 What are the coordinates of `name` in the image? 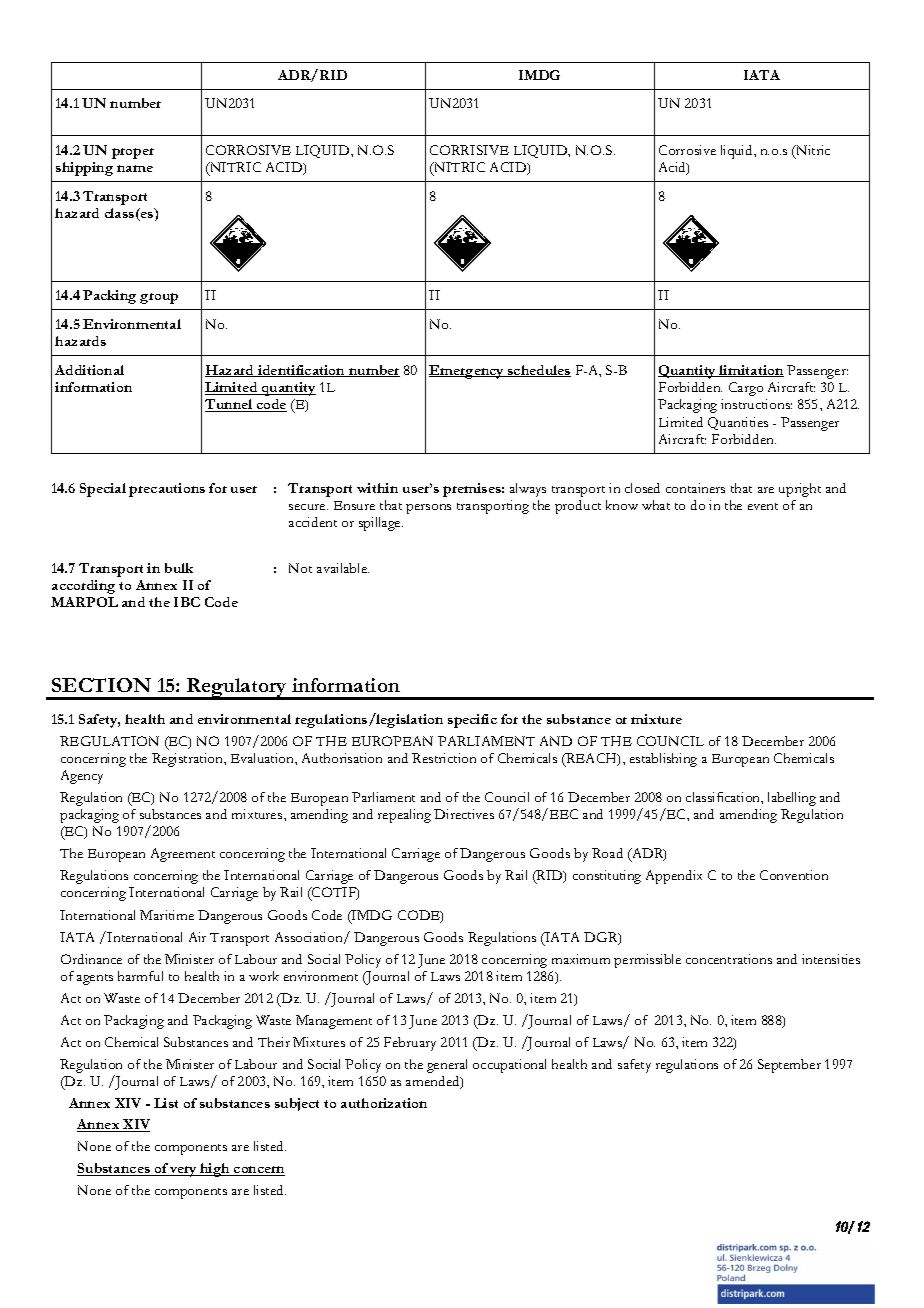 It's located at (135, 168).
